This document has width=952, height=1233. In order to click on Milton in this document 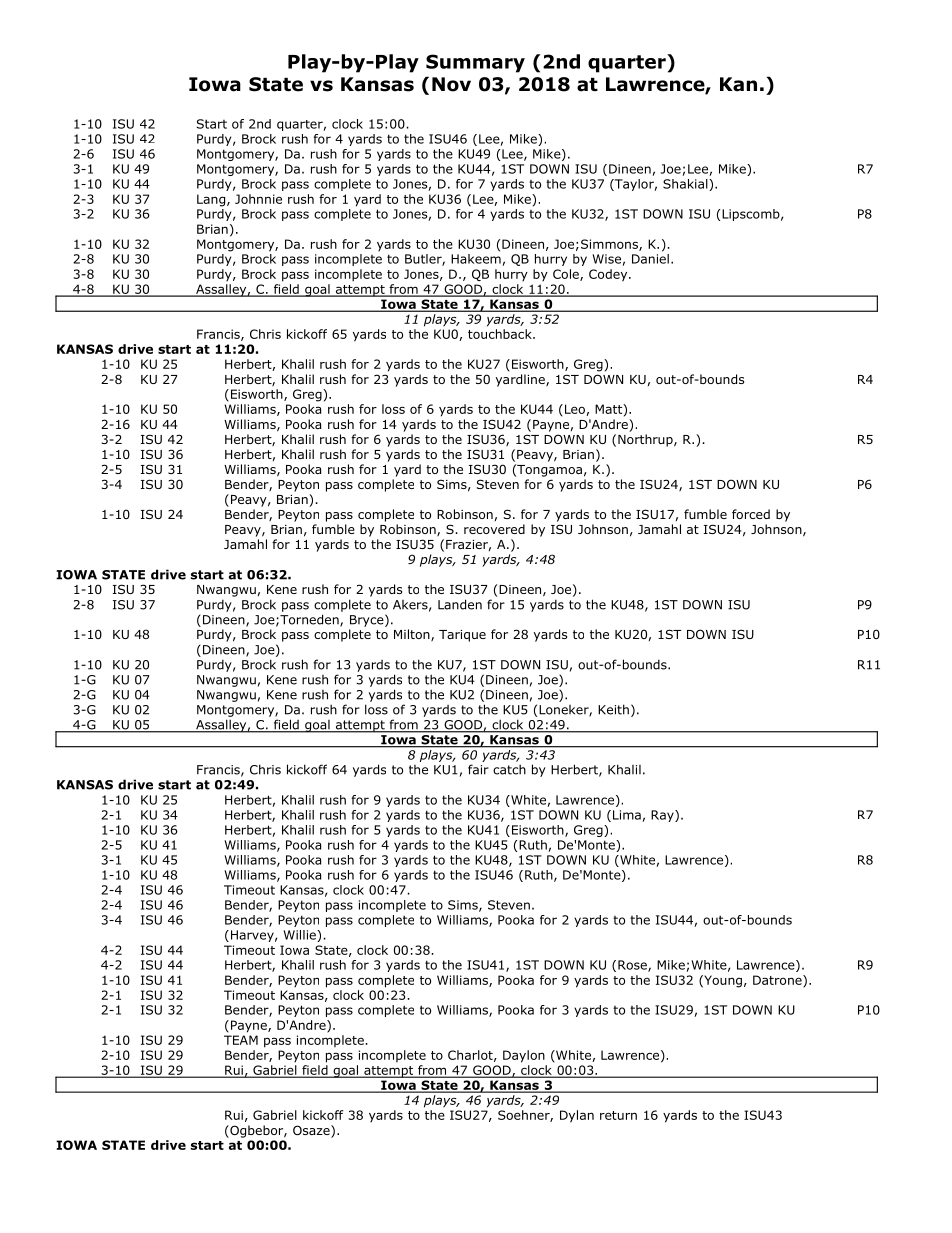, I will do `click(413, 635)`.
